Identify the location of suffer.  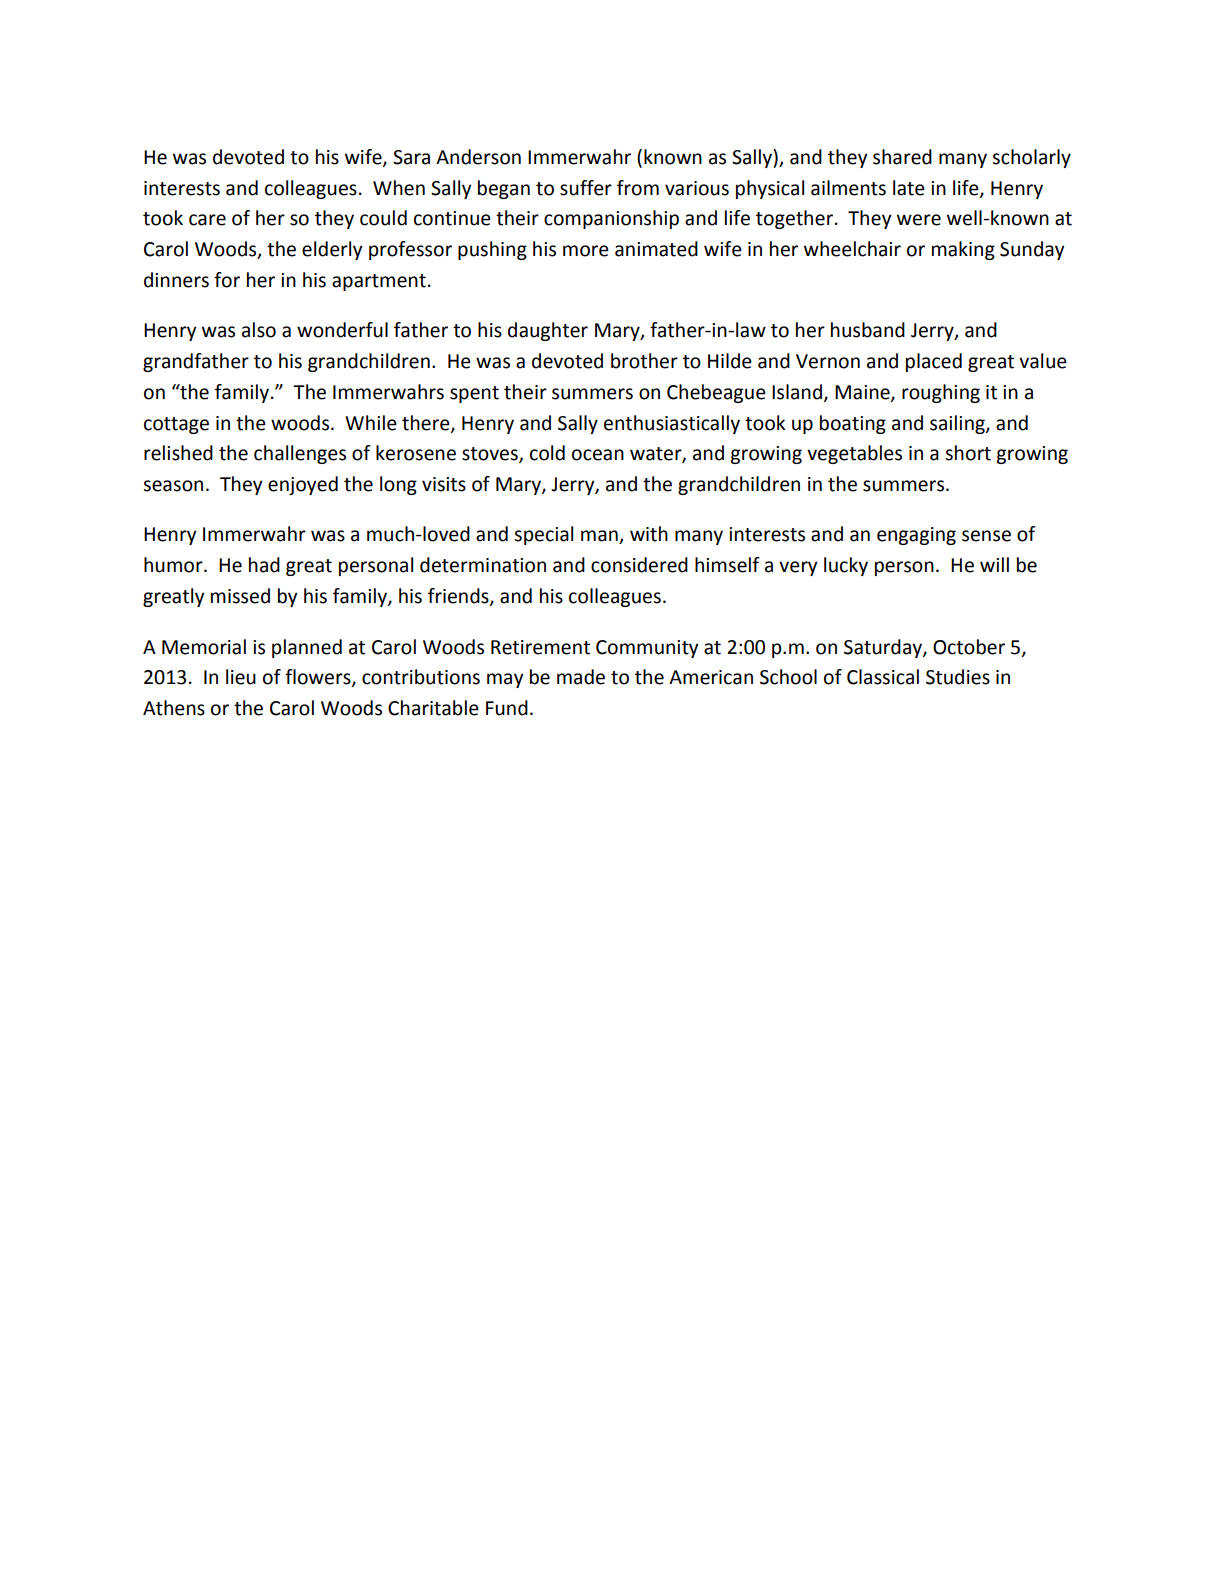
(586, 188).
